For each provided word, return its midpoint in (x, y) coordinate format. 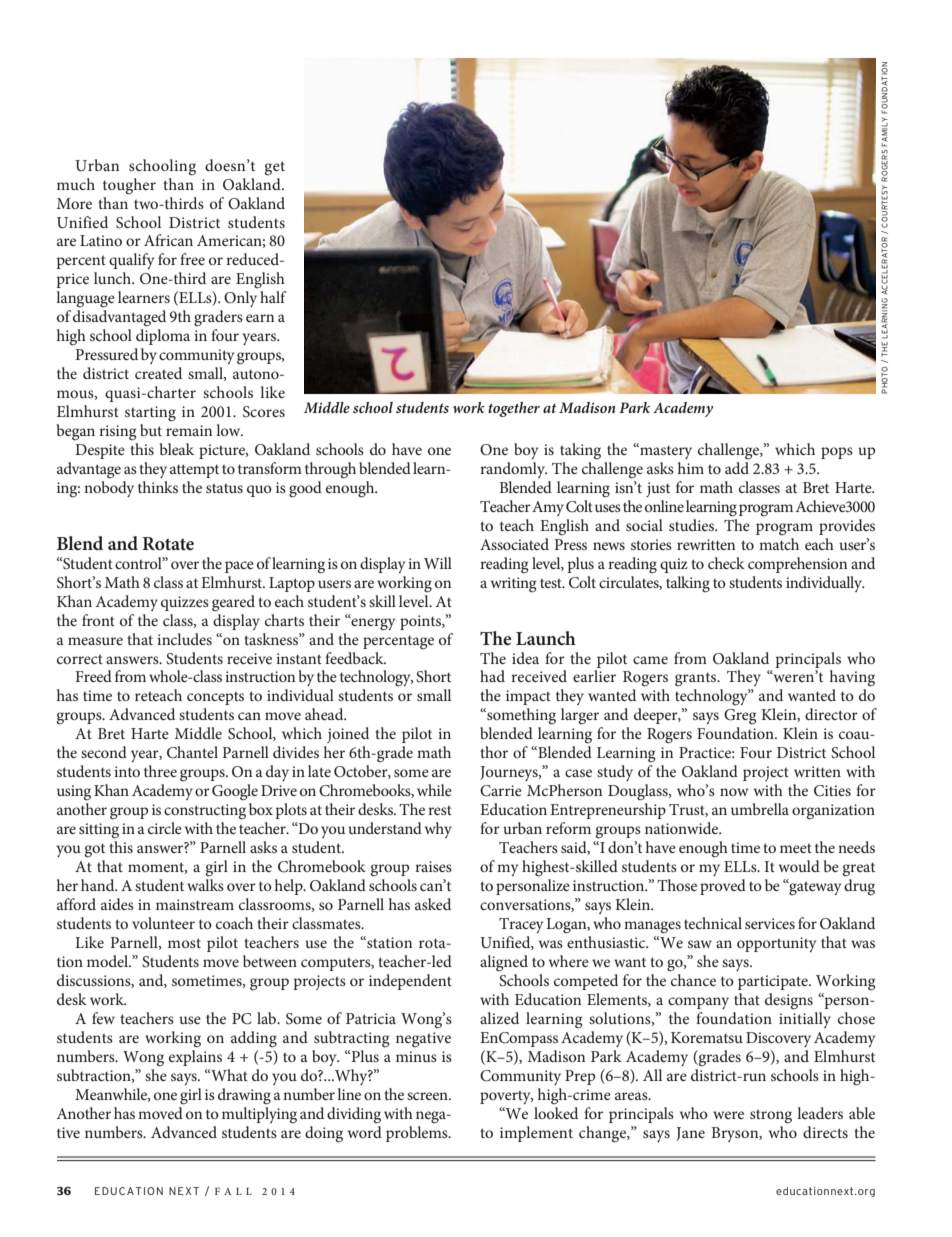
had (492, 676)
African (168, 240)
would (799, 866)
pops (837, 453)
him (691, 468)
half (273, 297)
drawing (244, 1096)
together (514, 409)
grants (697, 679)
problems (418, 1132)
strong (771, 1116)
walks (205, 885)
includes (184, 639)
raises (433, 866)
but (151, 430)
